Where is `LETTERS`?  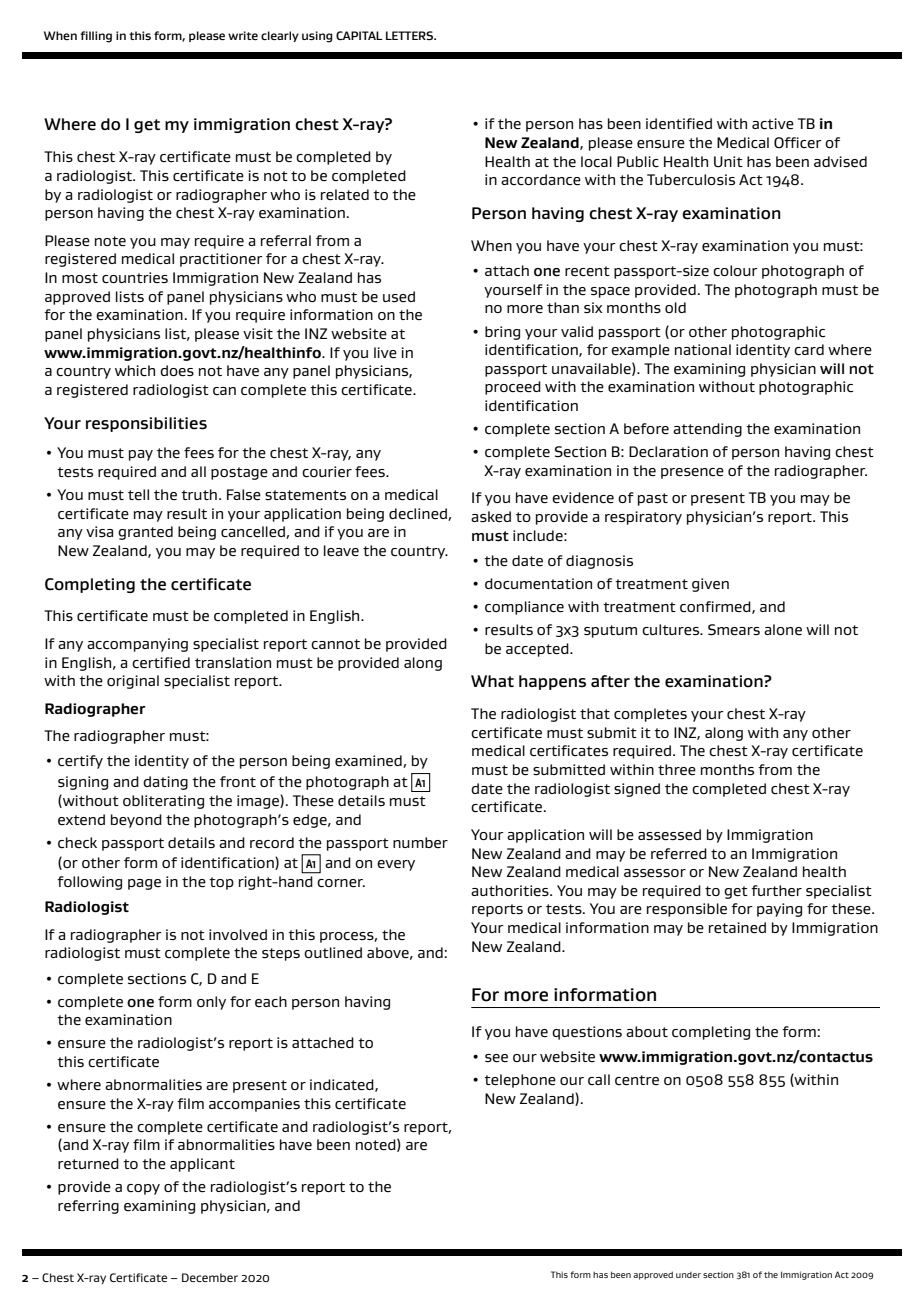 LETTERS is located at coordinates (411, 35).
